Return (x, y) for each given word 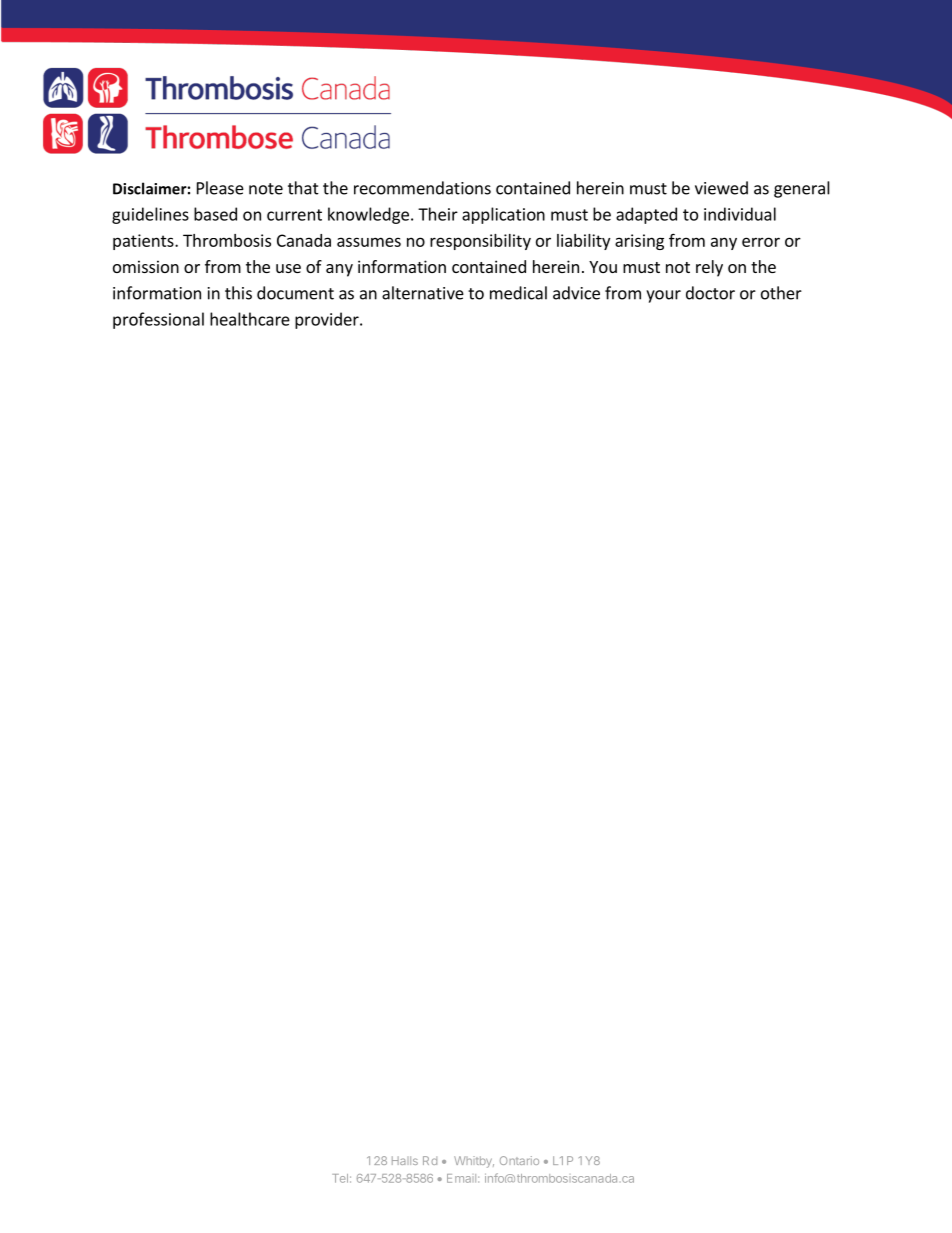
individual (740, 214)
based (215, 214)
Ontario (519, 1160)
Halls (405, 1160)
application (503, 215)
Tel (340, 1178)
